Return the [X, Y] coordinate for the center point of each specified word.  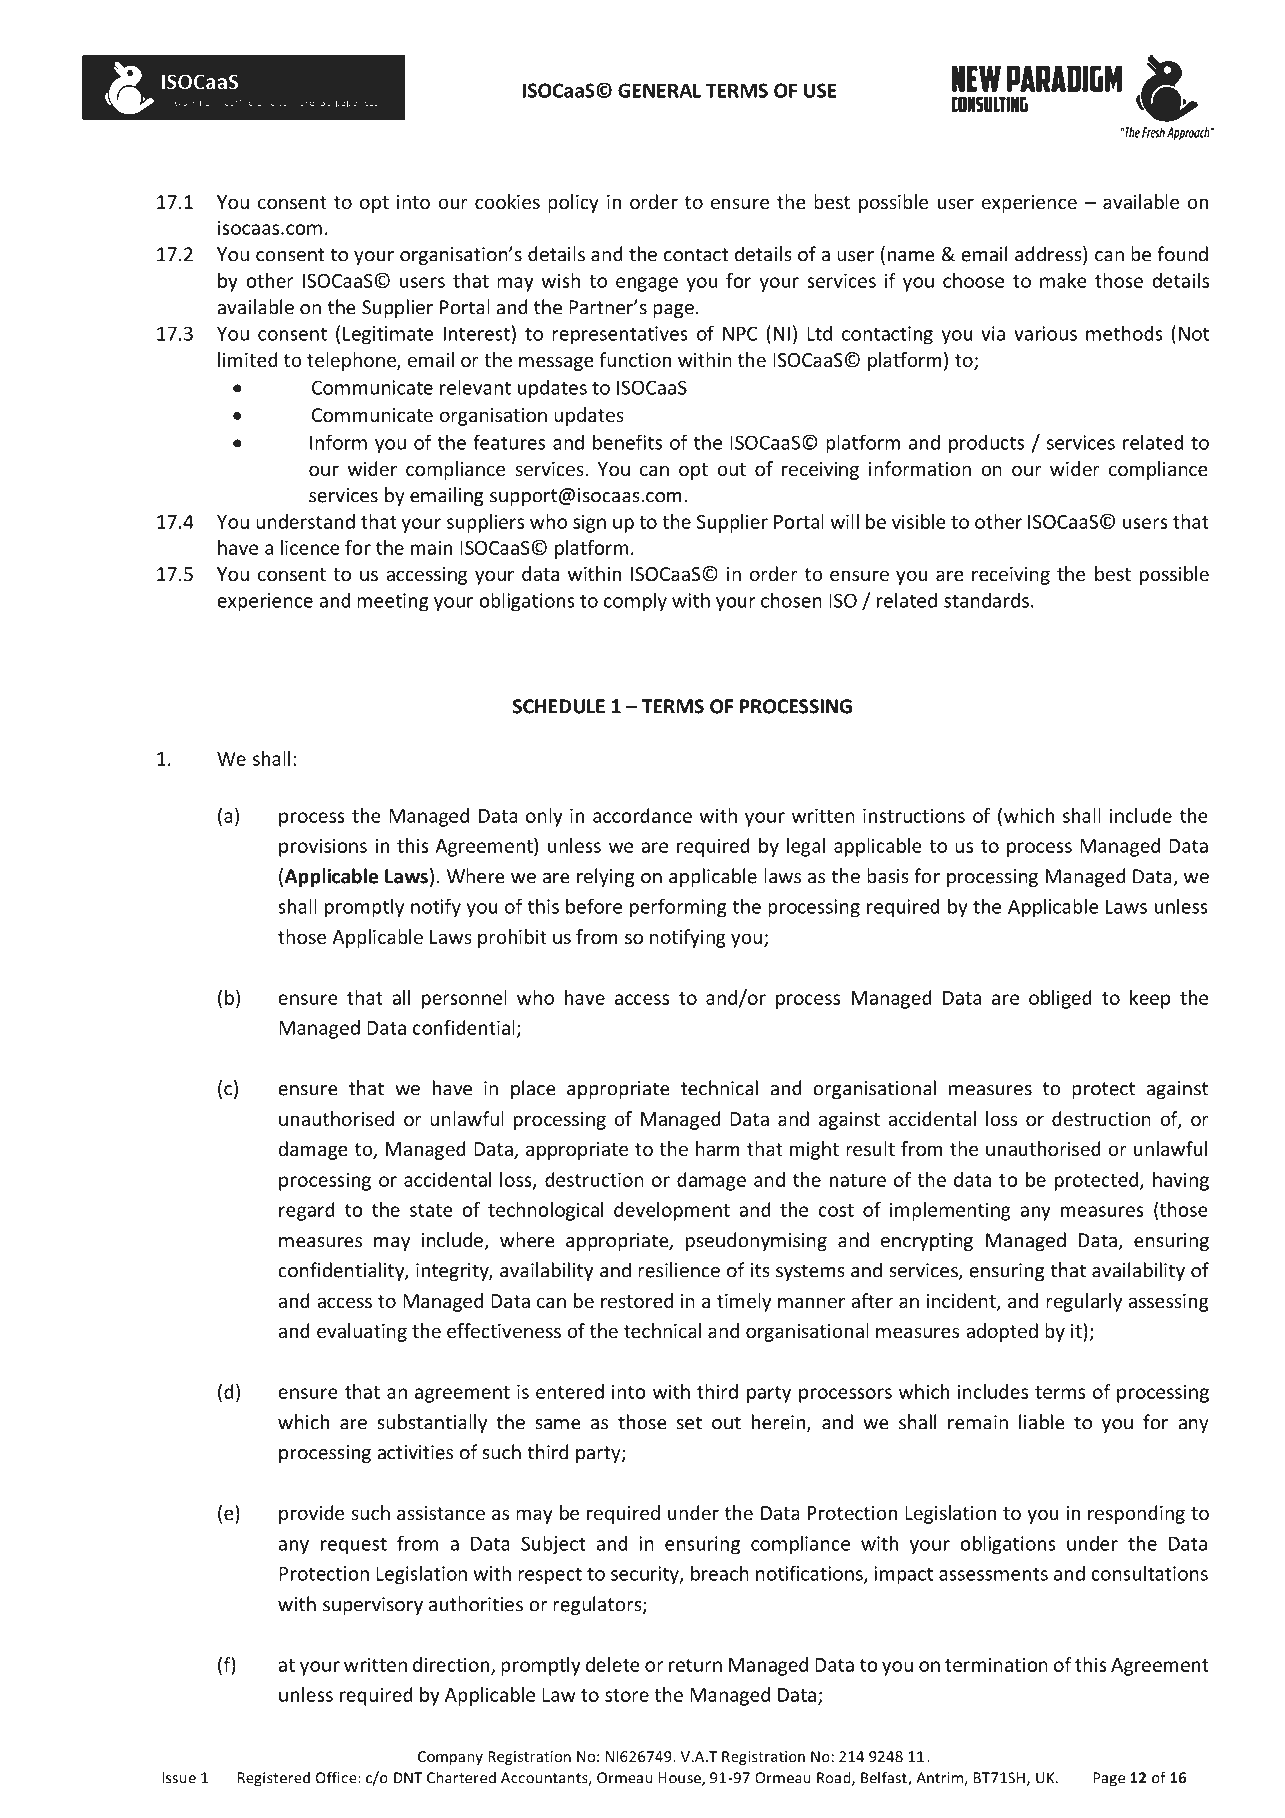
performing [678, 908]
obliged [1060, 999]
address [1049, 255]
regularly [1084, 1302]
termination [996, 1664]
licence [310, 547]
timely [744, 1302]
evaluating [362, 1332]
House [680, 1779]
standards [986, 600]
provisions [323, 847]
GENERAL [659, 90]
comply [635, 602]
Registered [274, 1779]
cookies [507, 201]
